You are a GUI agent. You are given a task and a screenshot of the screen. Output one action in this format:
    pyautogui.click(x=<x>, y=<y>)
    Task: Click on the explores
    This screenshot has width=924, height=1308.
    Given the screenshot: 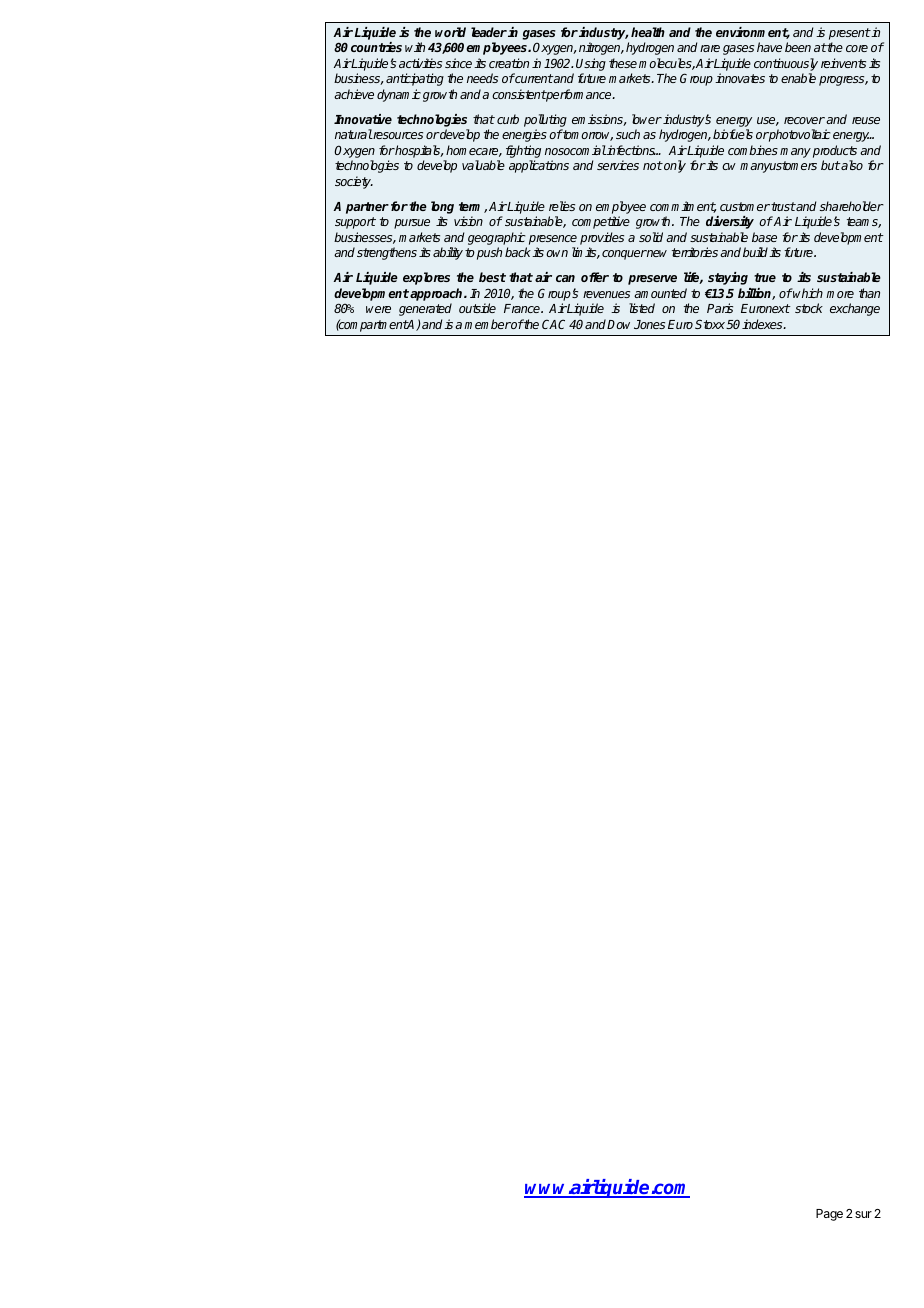 What is the action you would take?
    pyautogui.click(x=426, y=278)
